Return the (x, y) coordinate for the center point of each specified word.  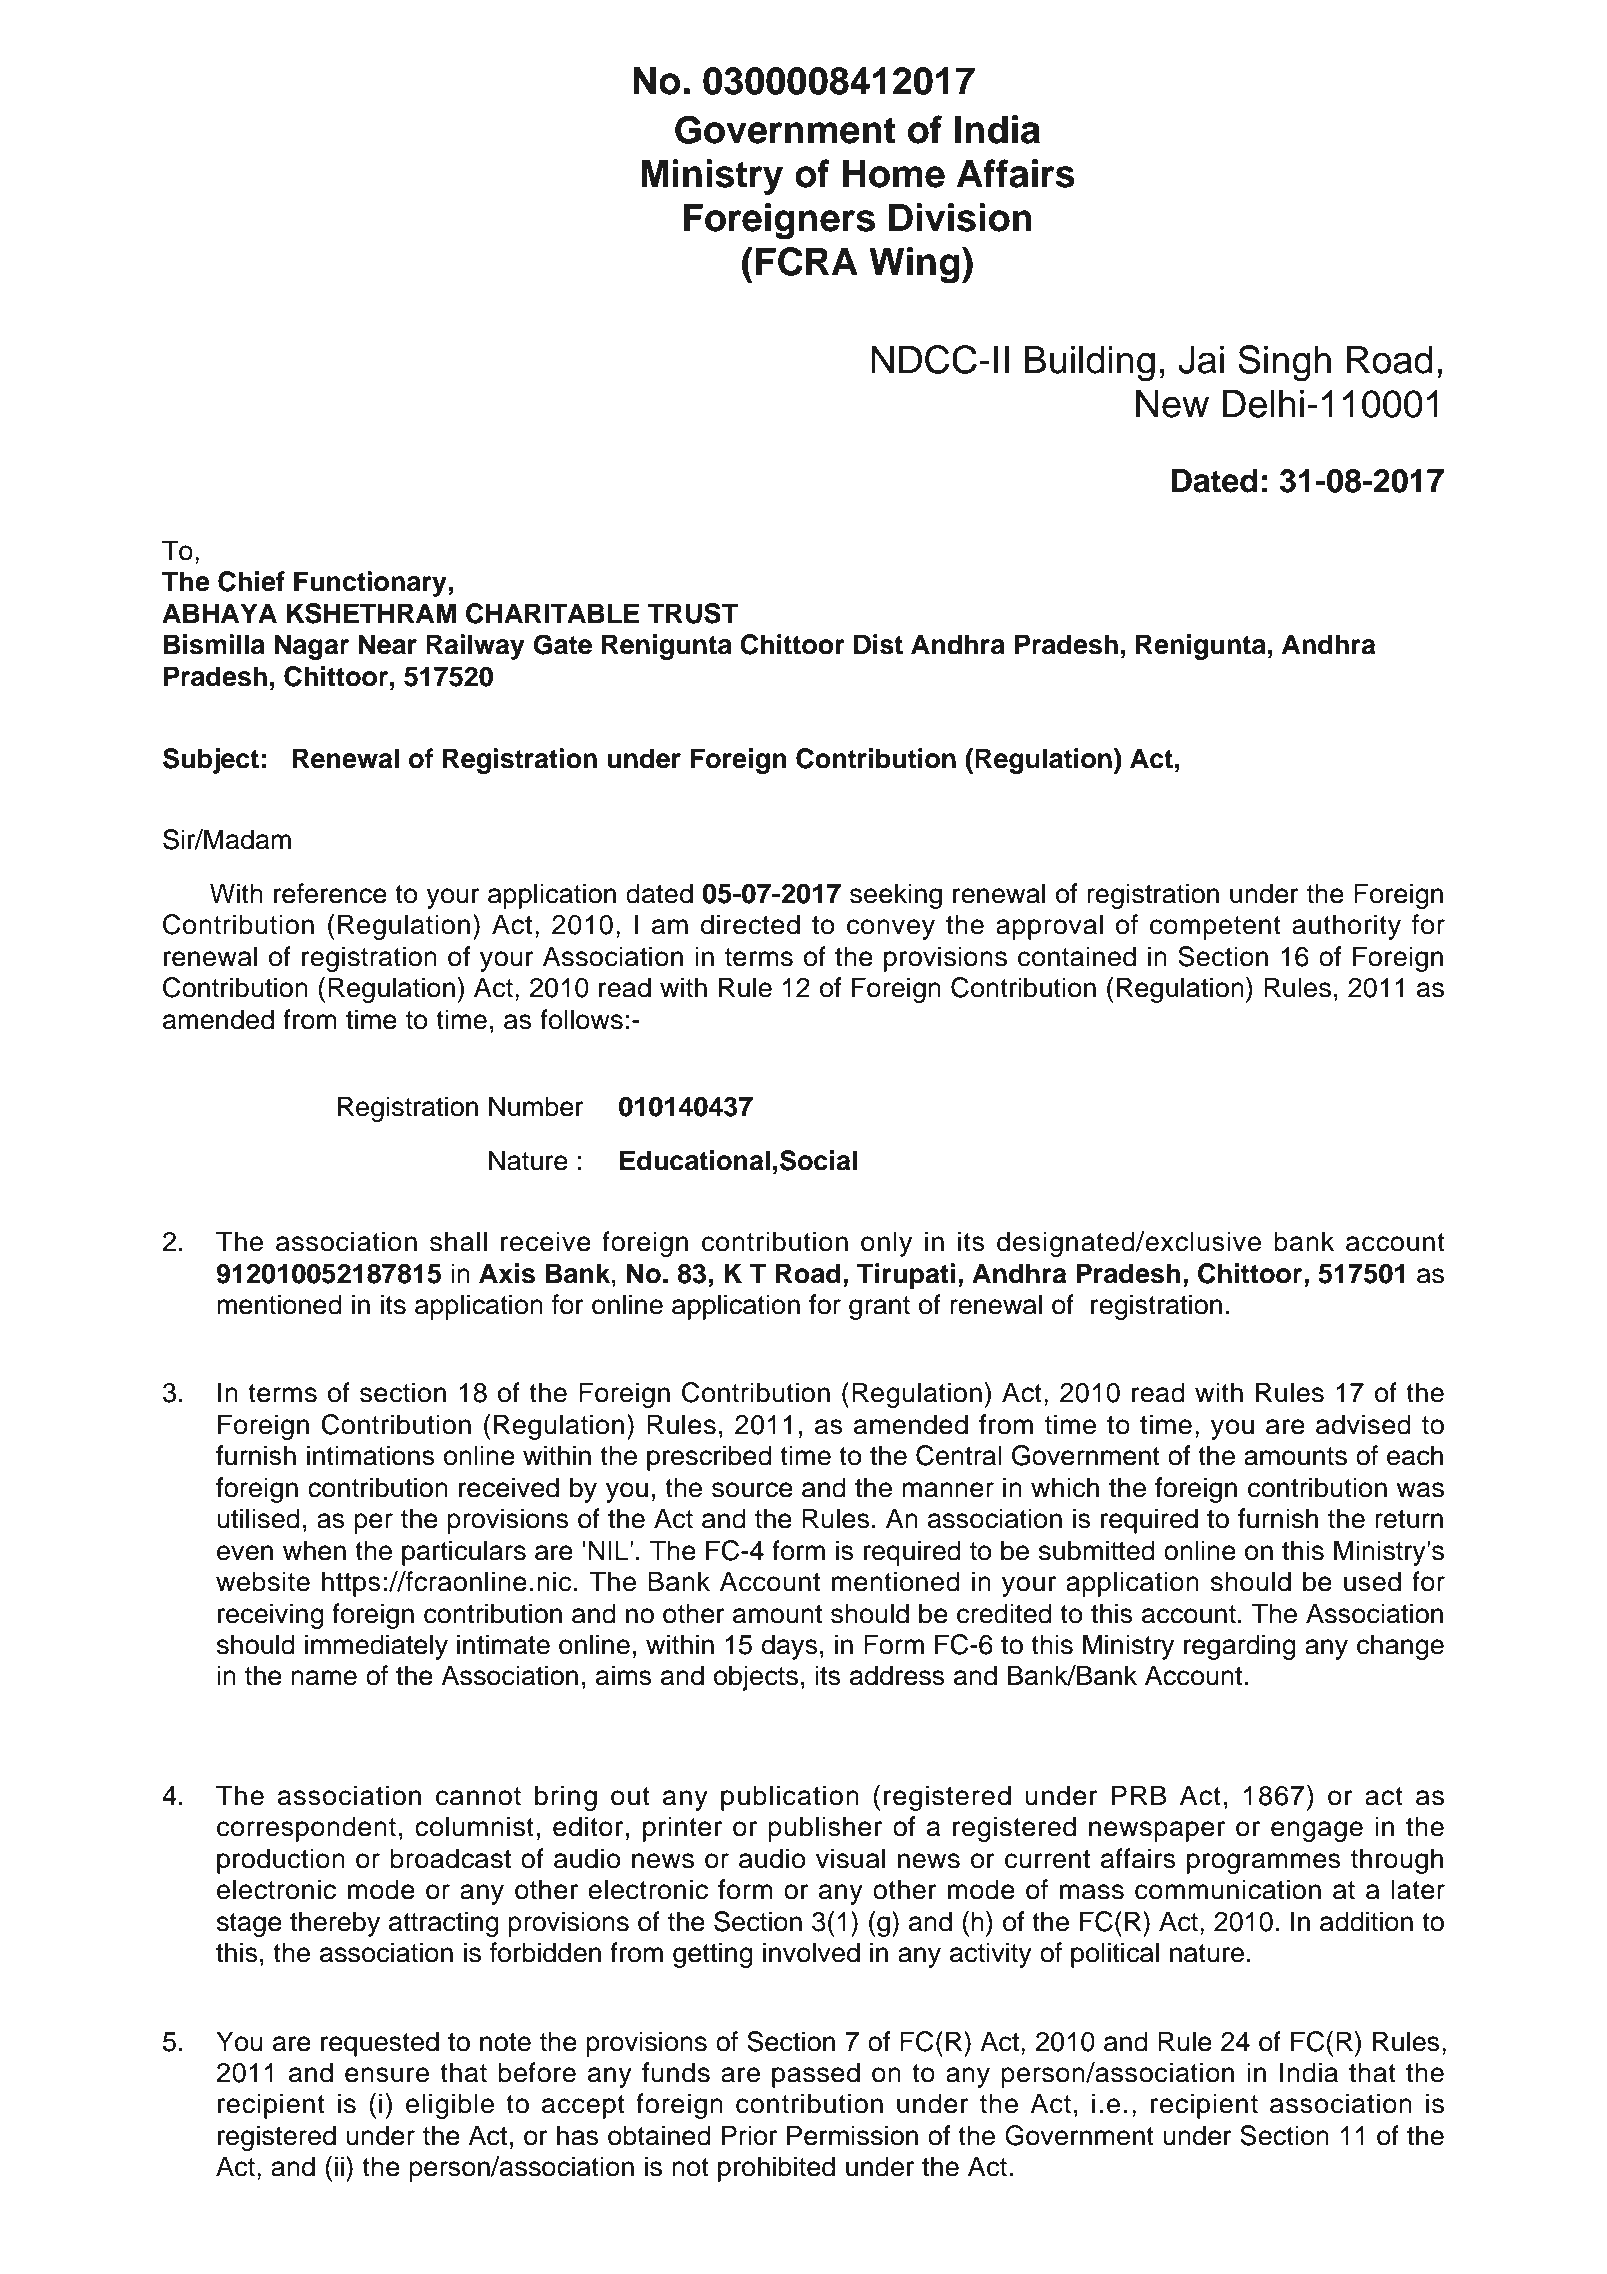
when (314, 1550)
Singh (1284, 363)
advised (1363, 1424)
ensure (387, 2075)
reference (330, 893)
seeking (896, 896)
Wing (914, 265)
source (752, 1490)
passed (816, 2075)
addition (1366, 1921)
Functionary (370, 584)
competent (1215, 928)
